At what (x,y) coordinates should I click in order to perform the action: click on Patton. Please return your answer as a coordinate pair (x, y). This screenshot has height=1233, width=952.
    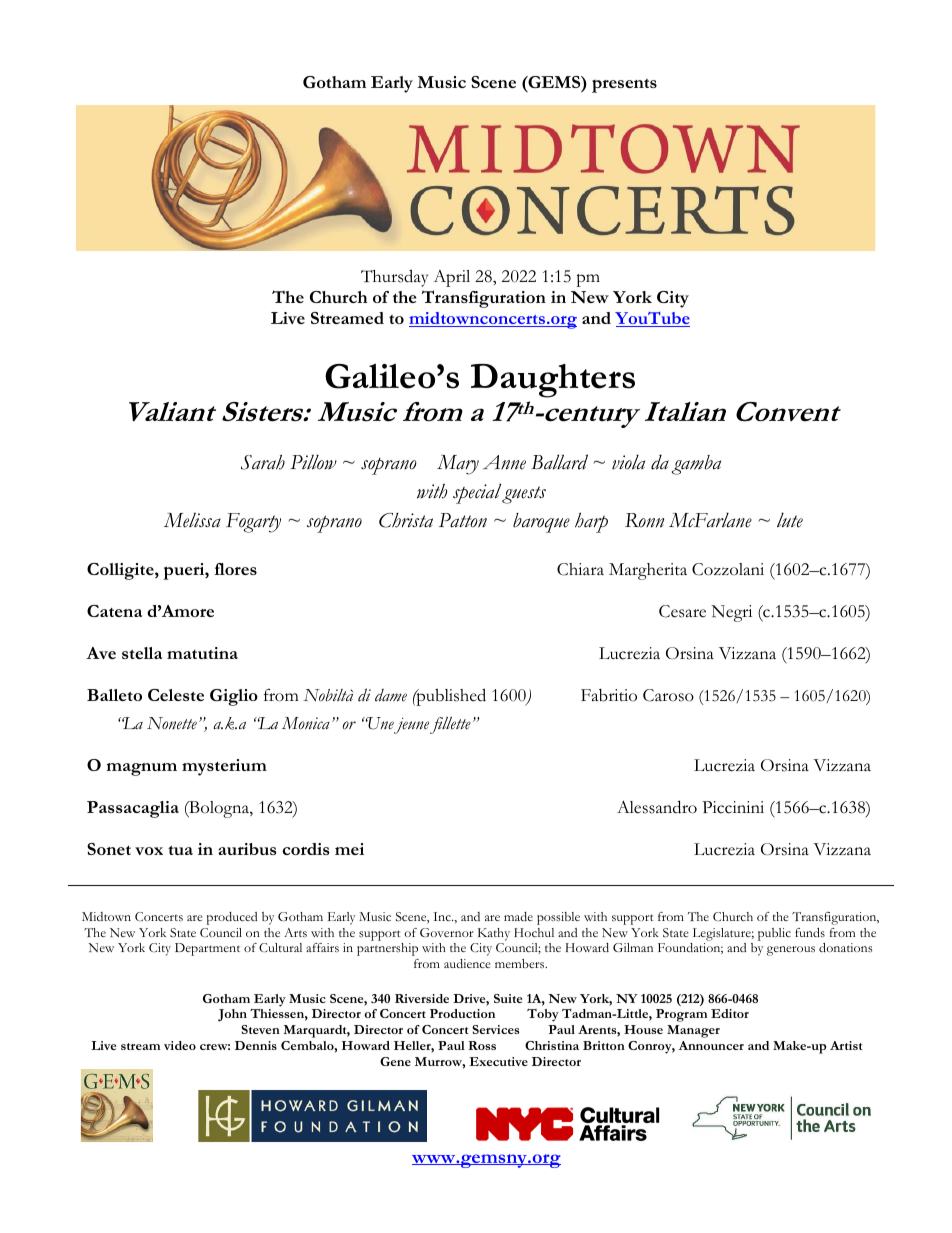
    Looking at the image, I should click on (463, 520).
